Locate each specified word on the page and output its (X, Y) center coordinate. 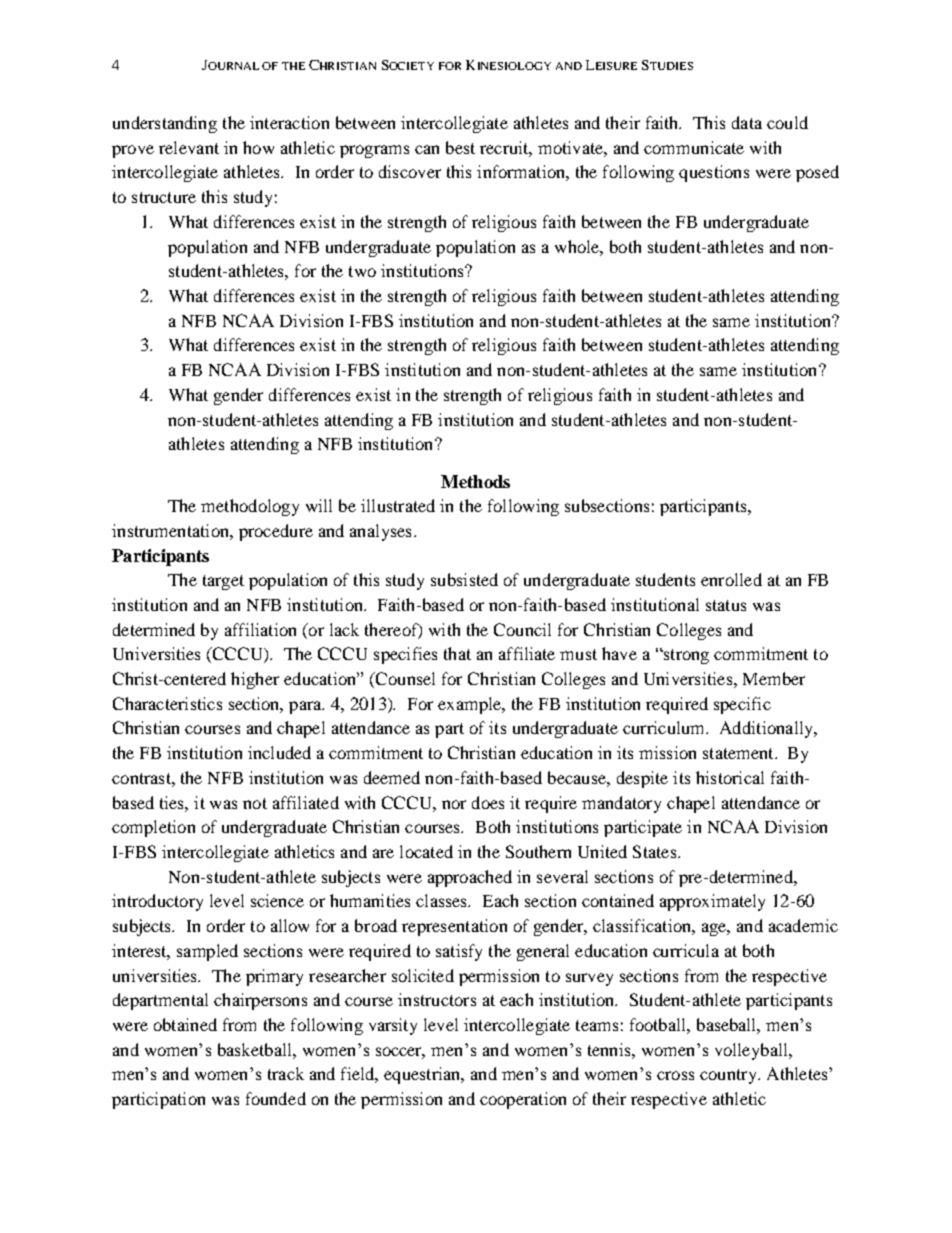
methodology (250, 507)
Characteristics (167, 703)
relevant (189, 147)
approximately (712, 902)
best (460, 147)
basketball (256, 1049)
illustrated (398, 505)
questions (714, 173)
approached (470, 878)
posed (817, 173)
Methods (475, 481)
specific (742, 705)
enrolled (731, 579)
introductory (157, 902)
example (471, 705)
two (362, 271)
